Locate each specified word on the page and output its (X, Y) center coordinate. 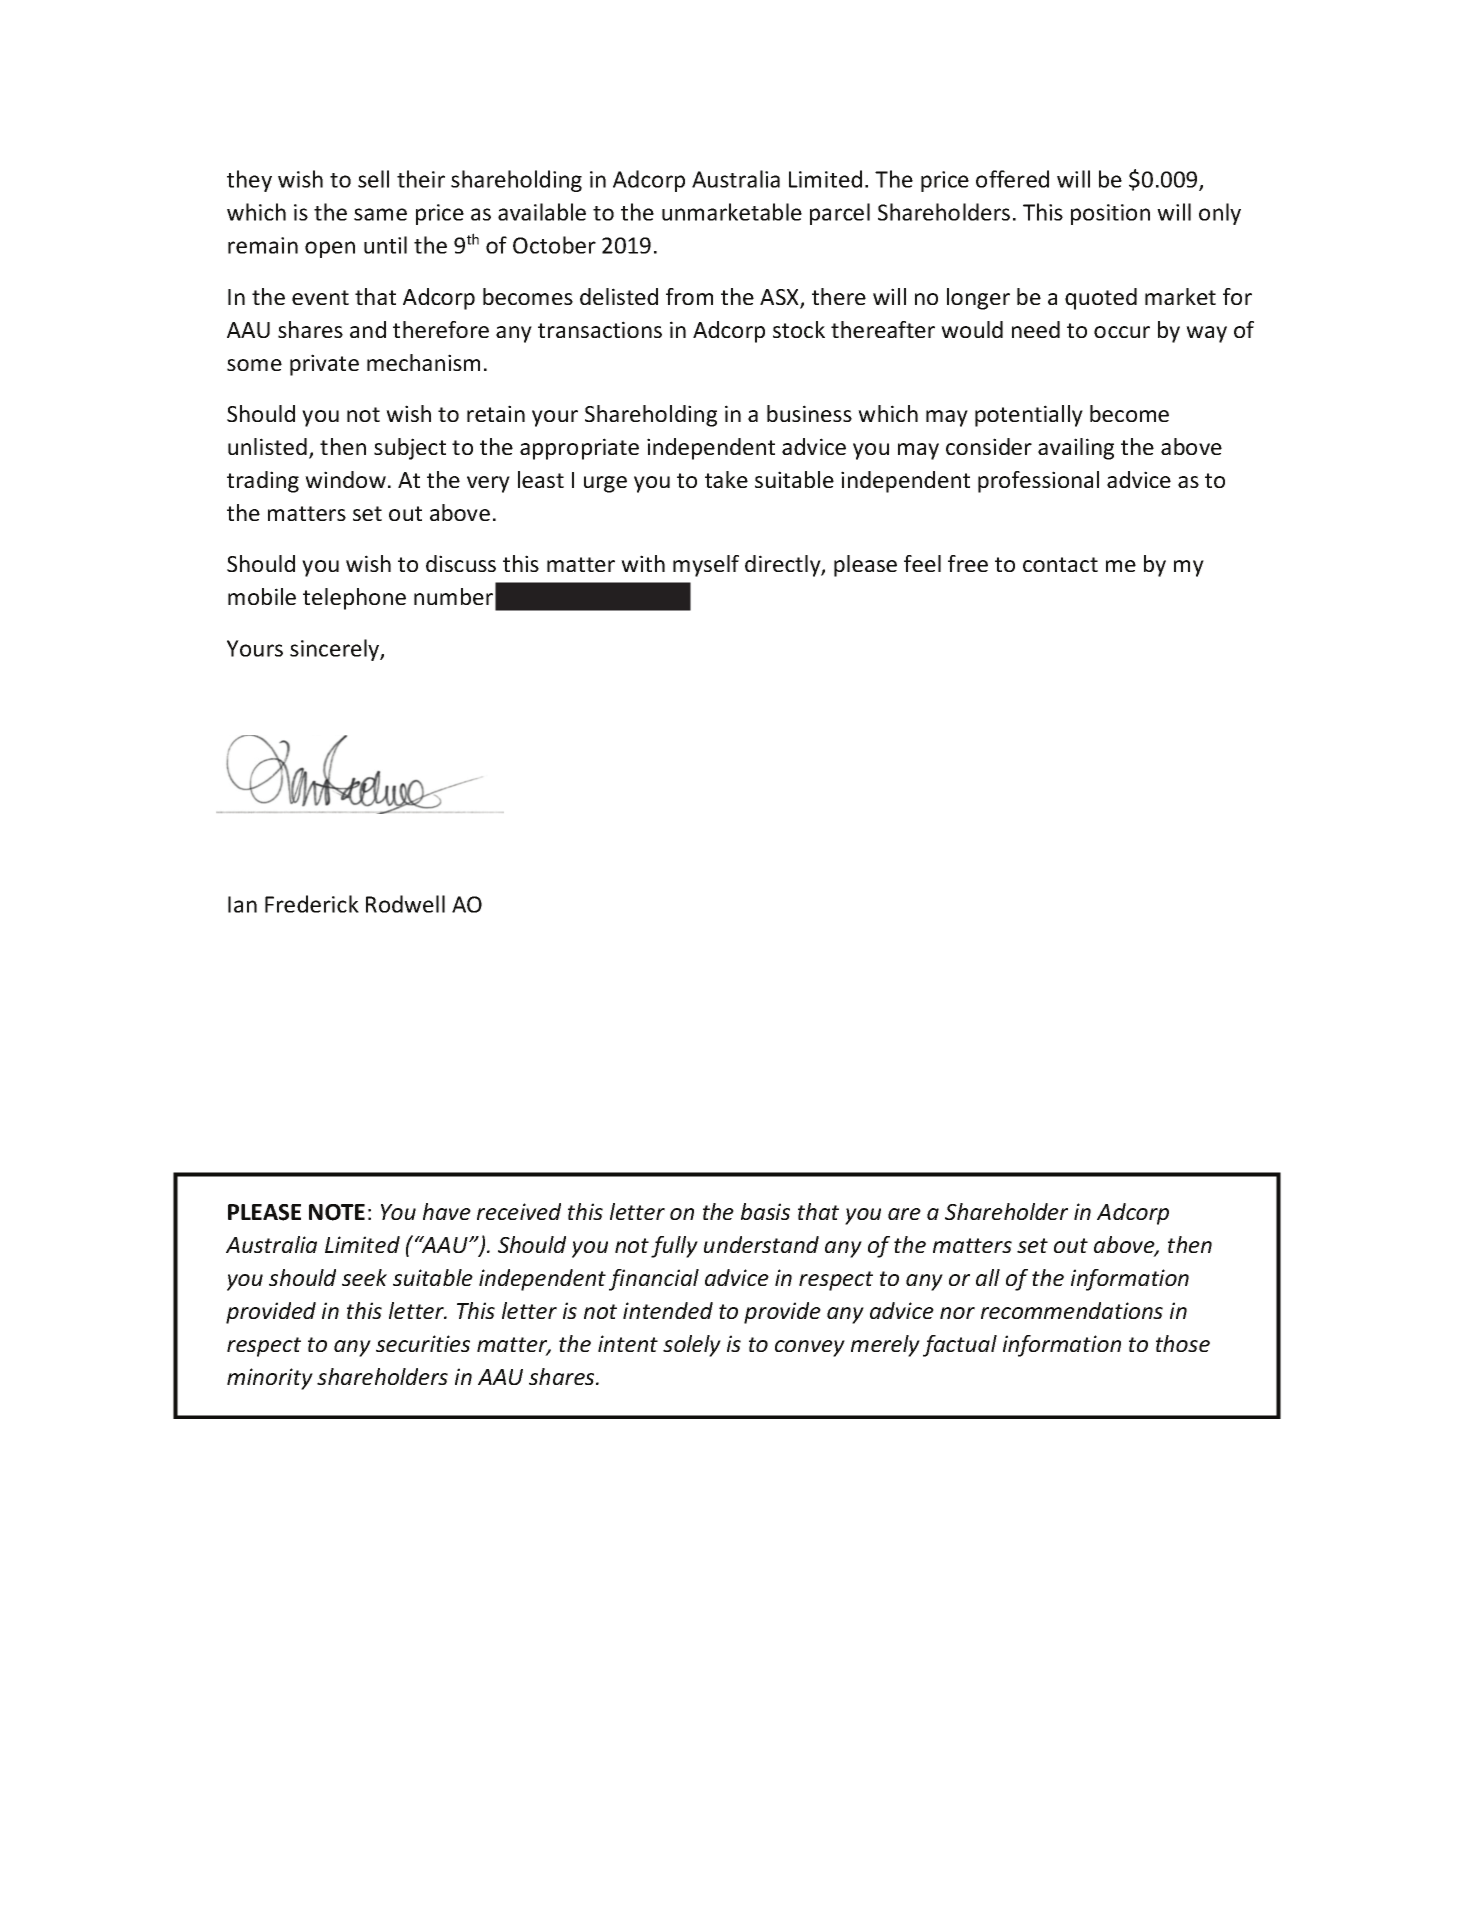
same (380, 214)
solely (692, 1346)
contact (1060, 564)
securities (423, 1343)
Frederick (312, 904)
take (726, 479)
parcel (840, 214)
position (1110, 214)
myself (706, 566)
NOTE (337, 1212)
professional (1038, 482)
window (345, 479)
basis (765, 1211)
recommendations (1072, 1310)
